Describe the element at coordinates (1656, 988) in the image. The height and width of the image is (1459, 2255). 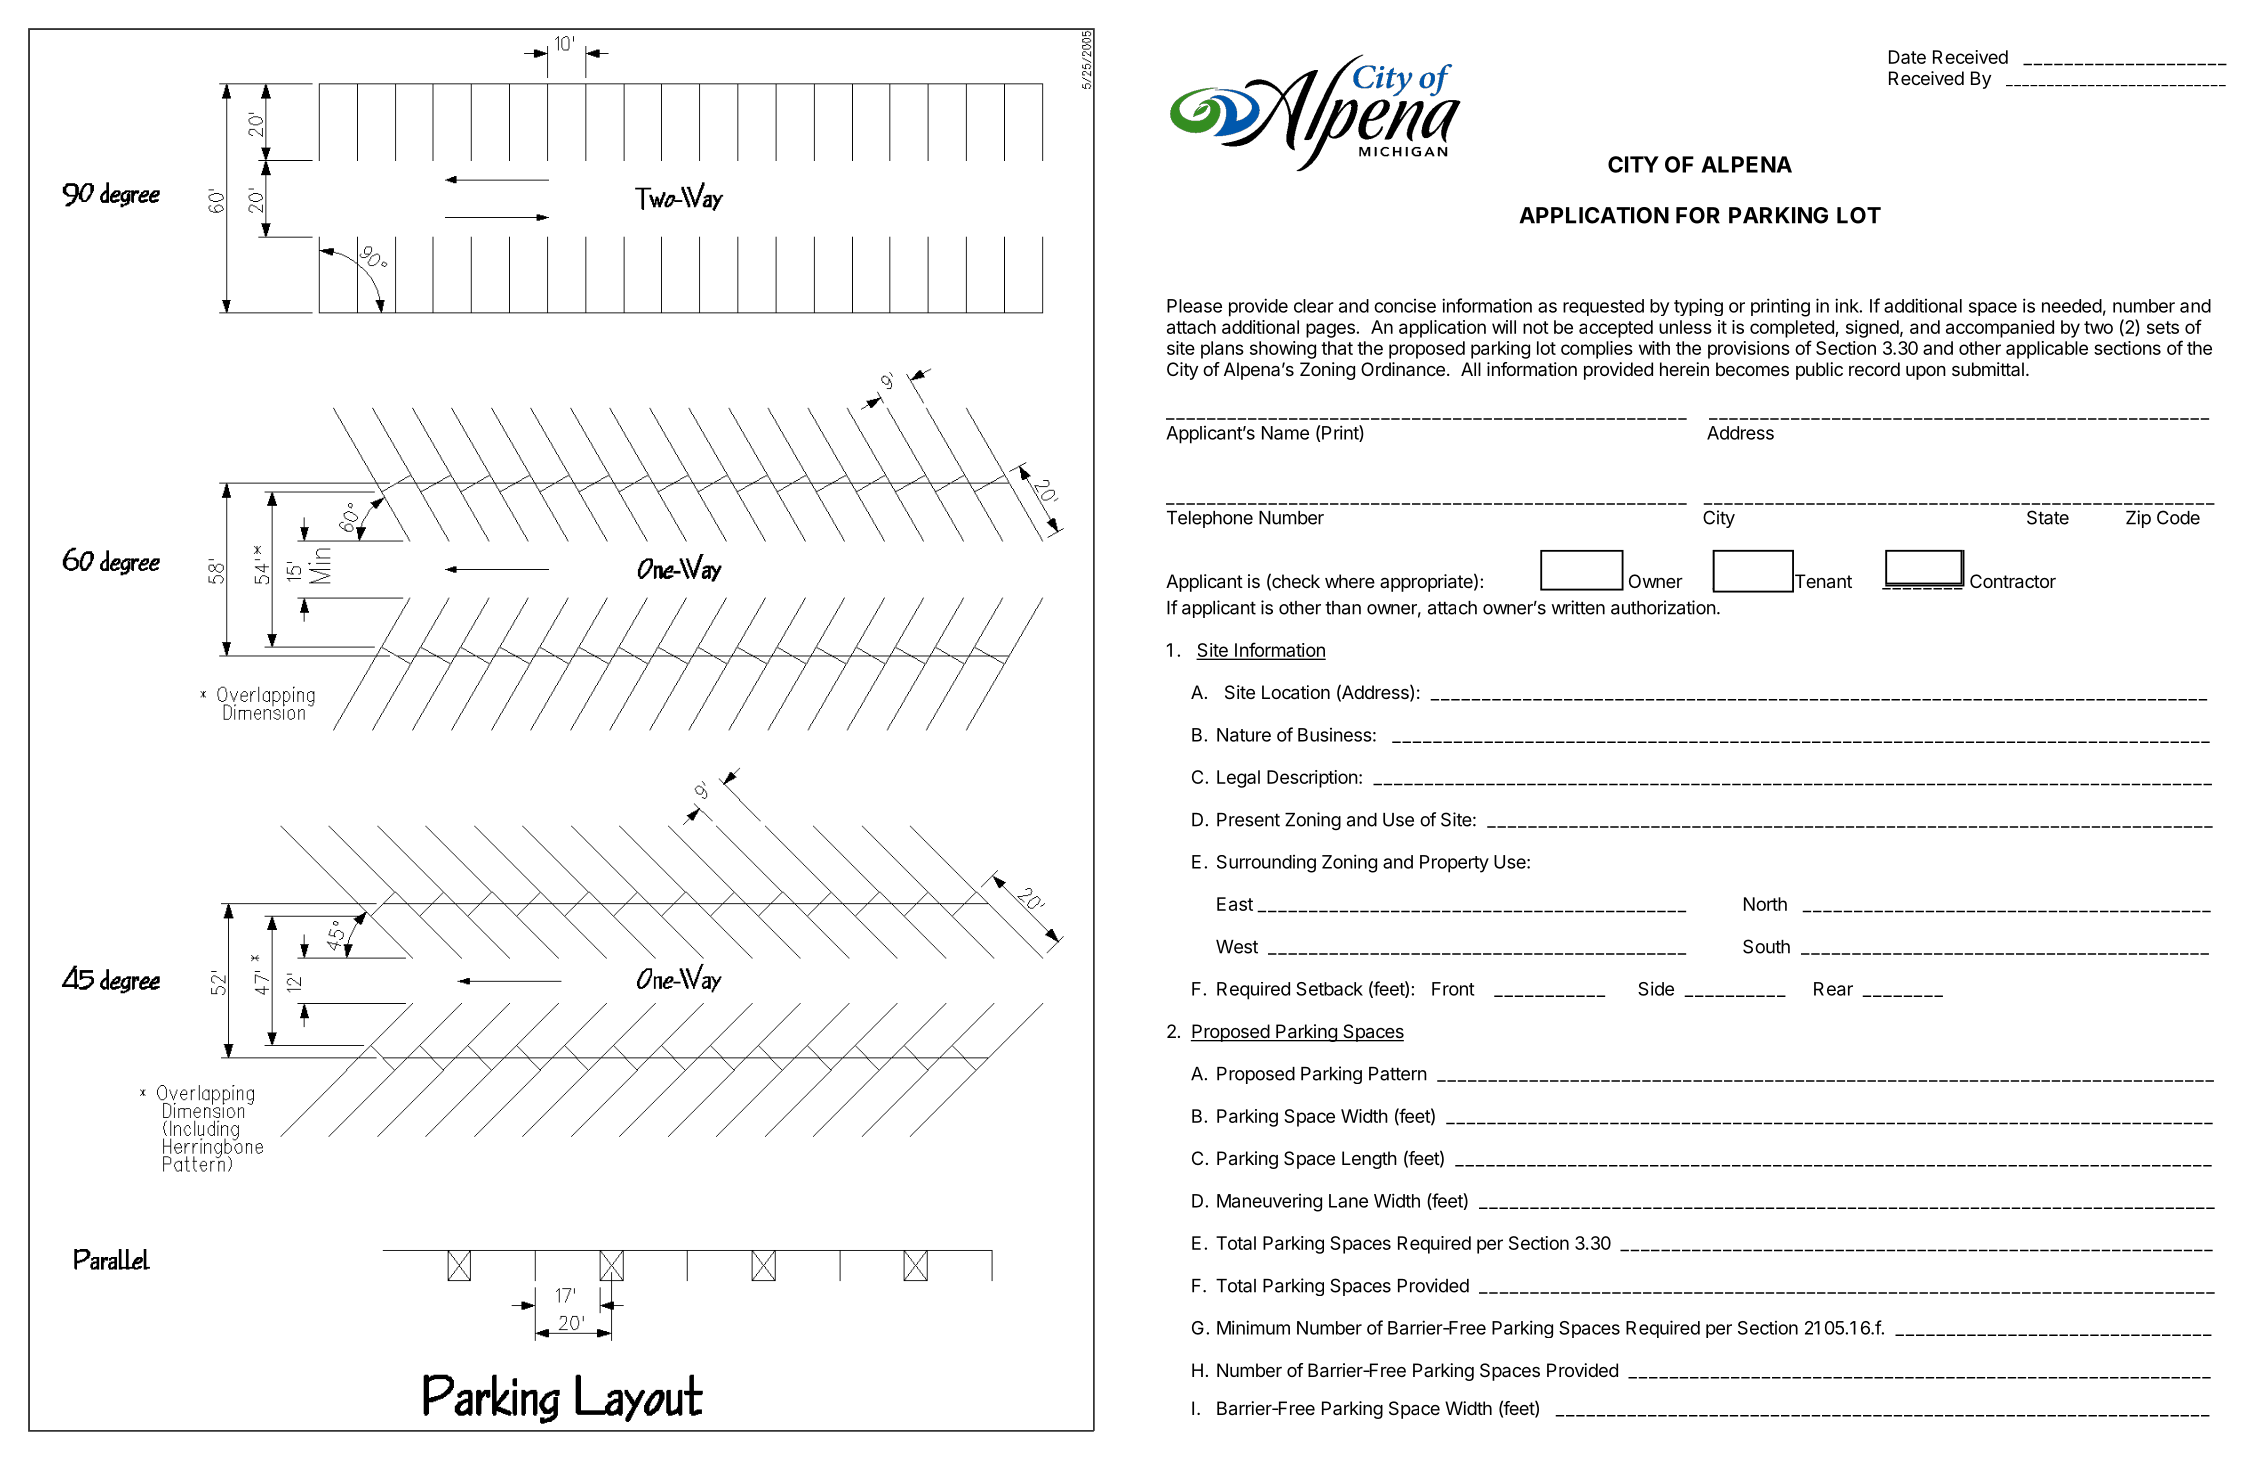
I see `Side` at that location.
